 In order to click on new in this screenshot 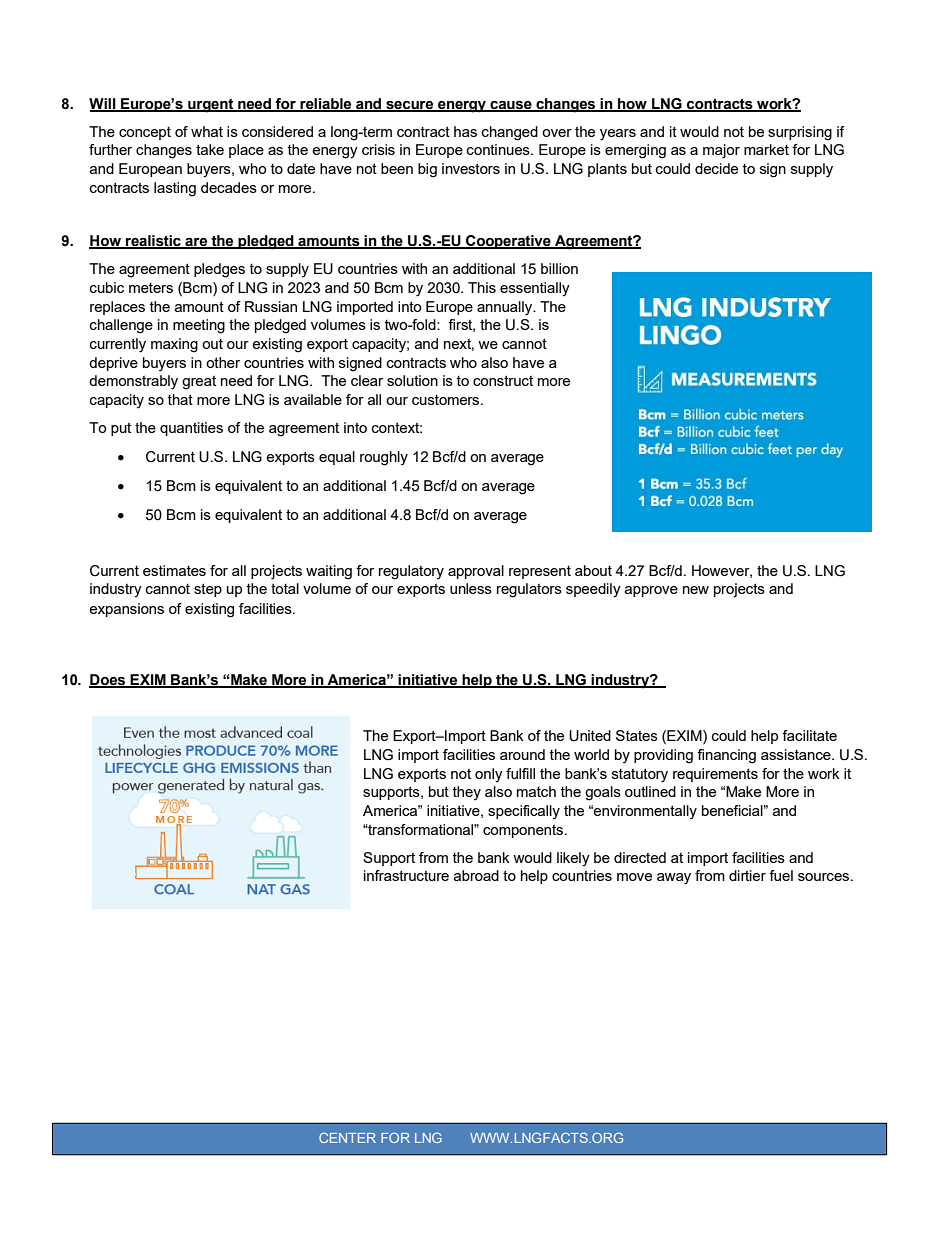, I will do `click(696, 590)`.
